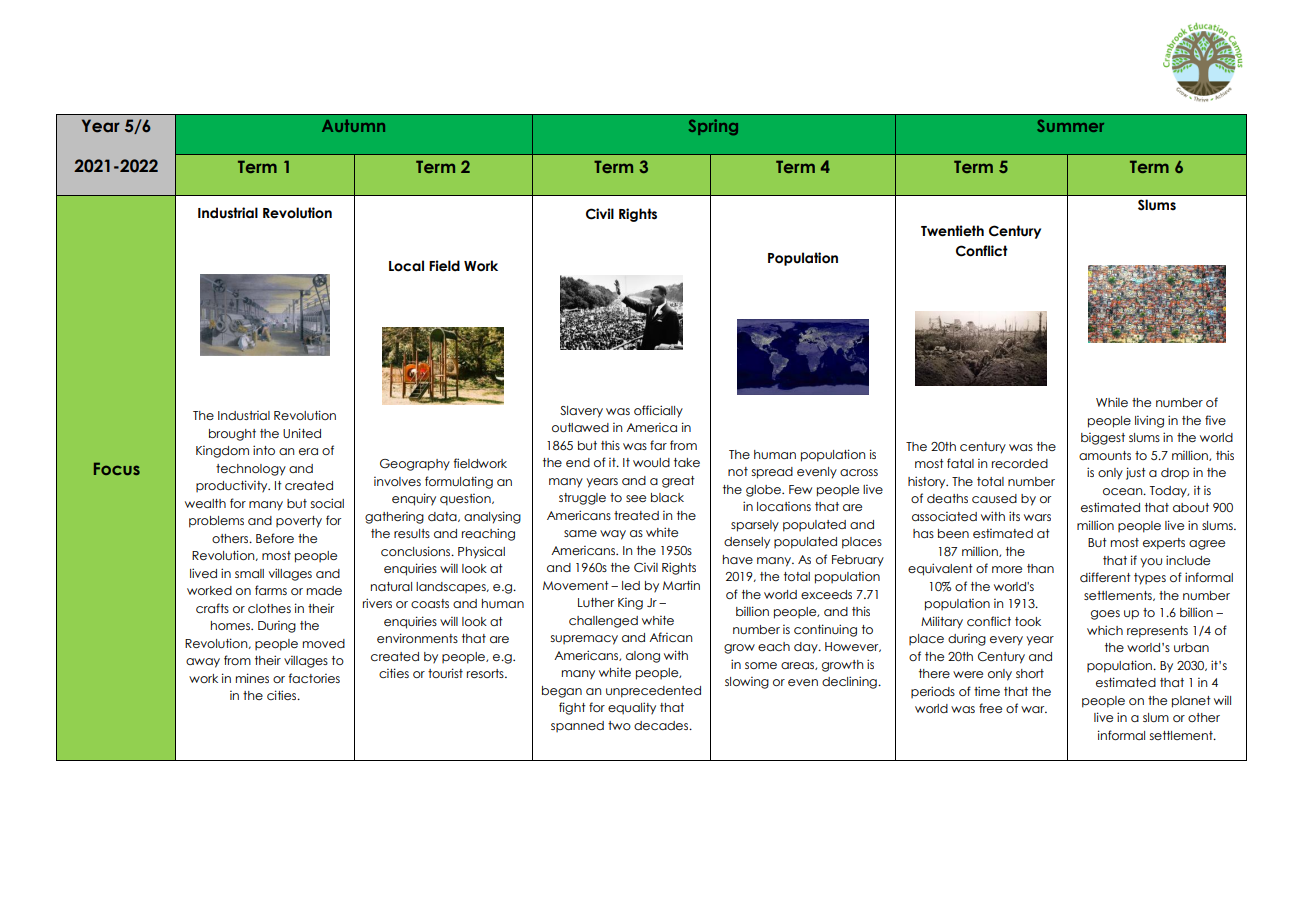 The width and height of the screenshot is (1308, 924). I want to click on mines, so click(252, 678).
